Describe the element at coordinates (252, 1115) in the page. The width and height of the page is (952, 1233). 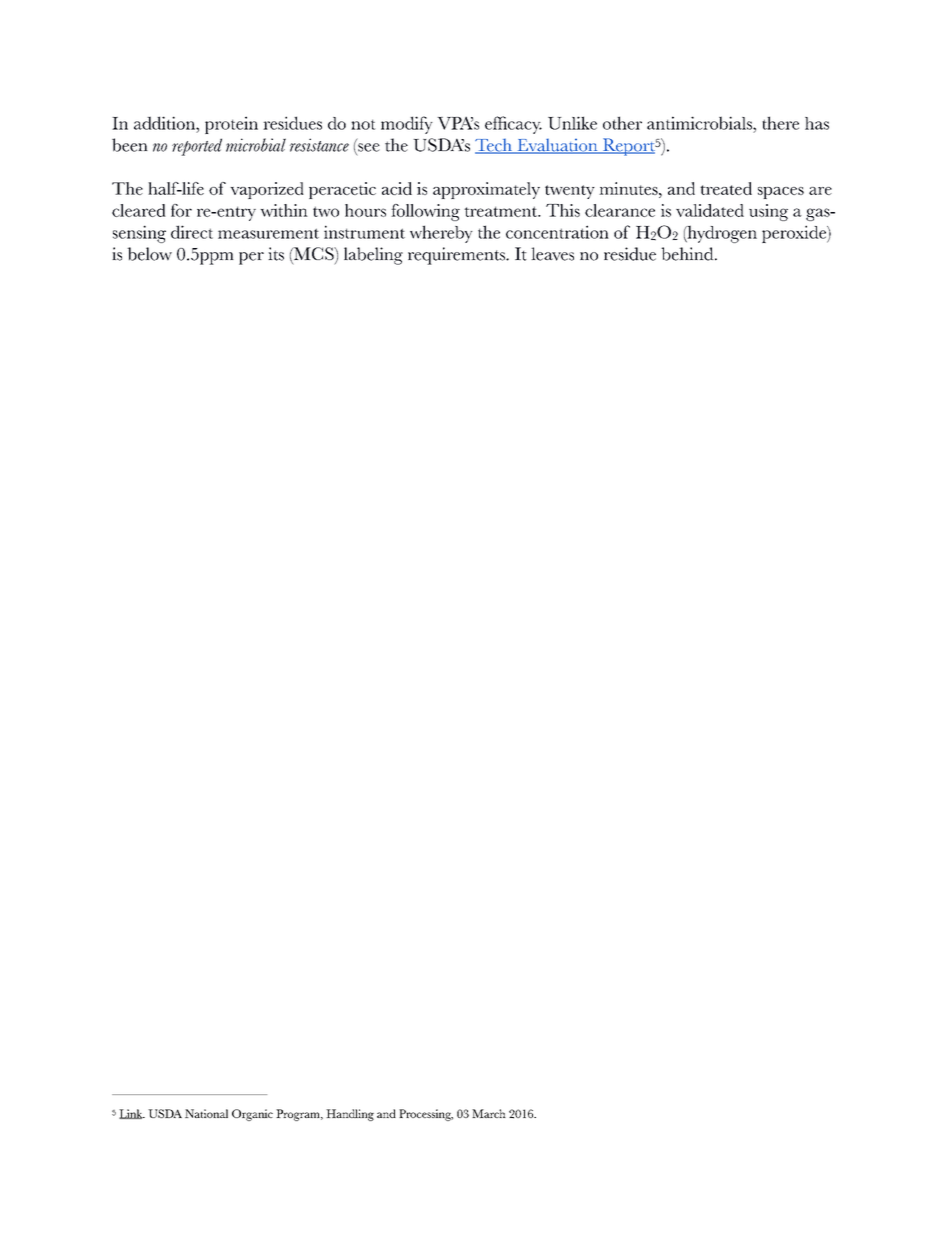
I see `Organic` at that location.
